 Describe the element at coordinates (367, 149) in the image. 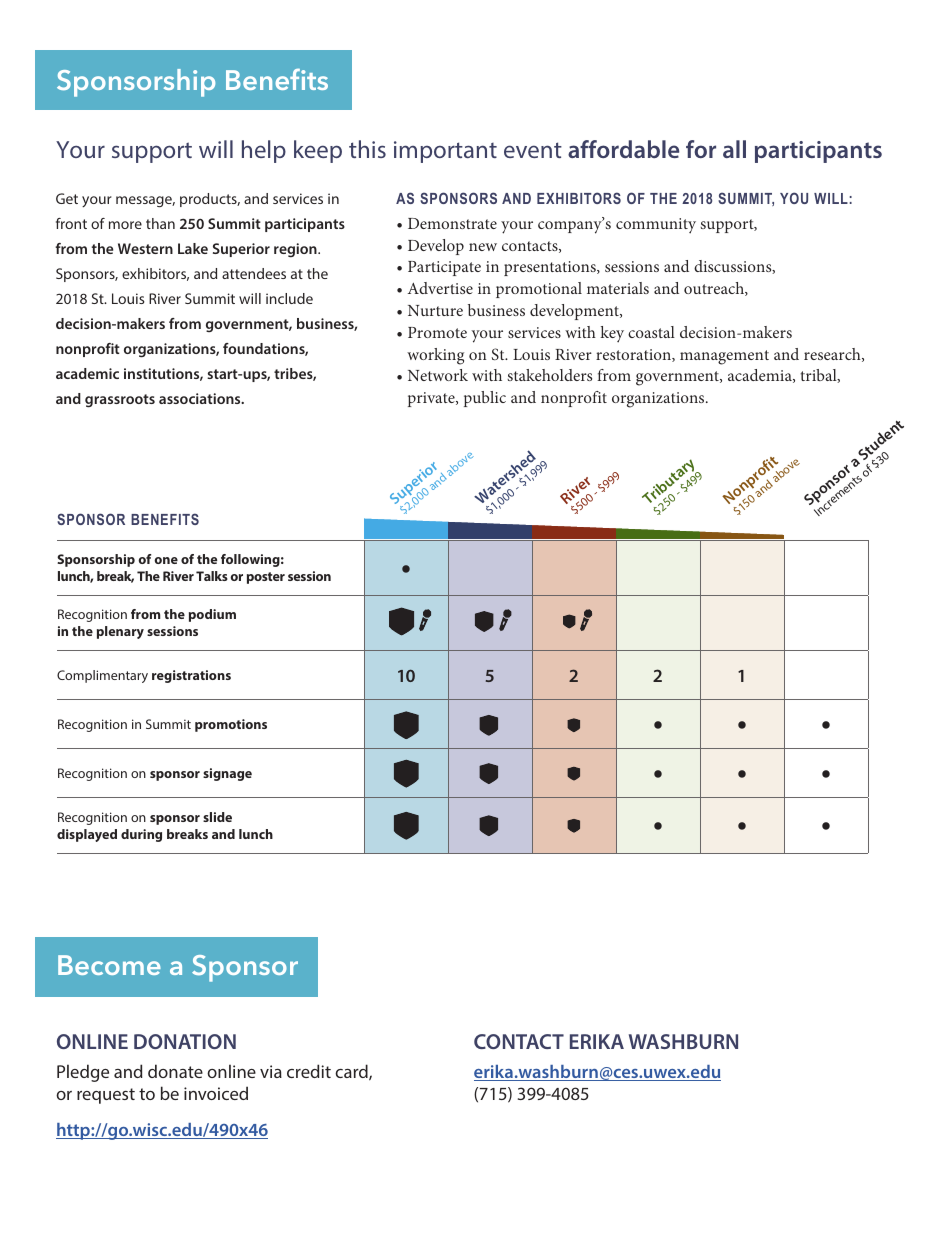

I see `this` at that location.
